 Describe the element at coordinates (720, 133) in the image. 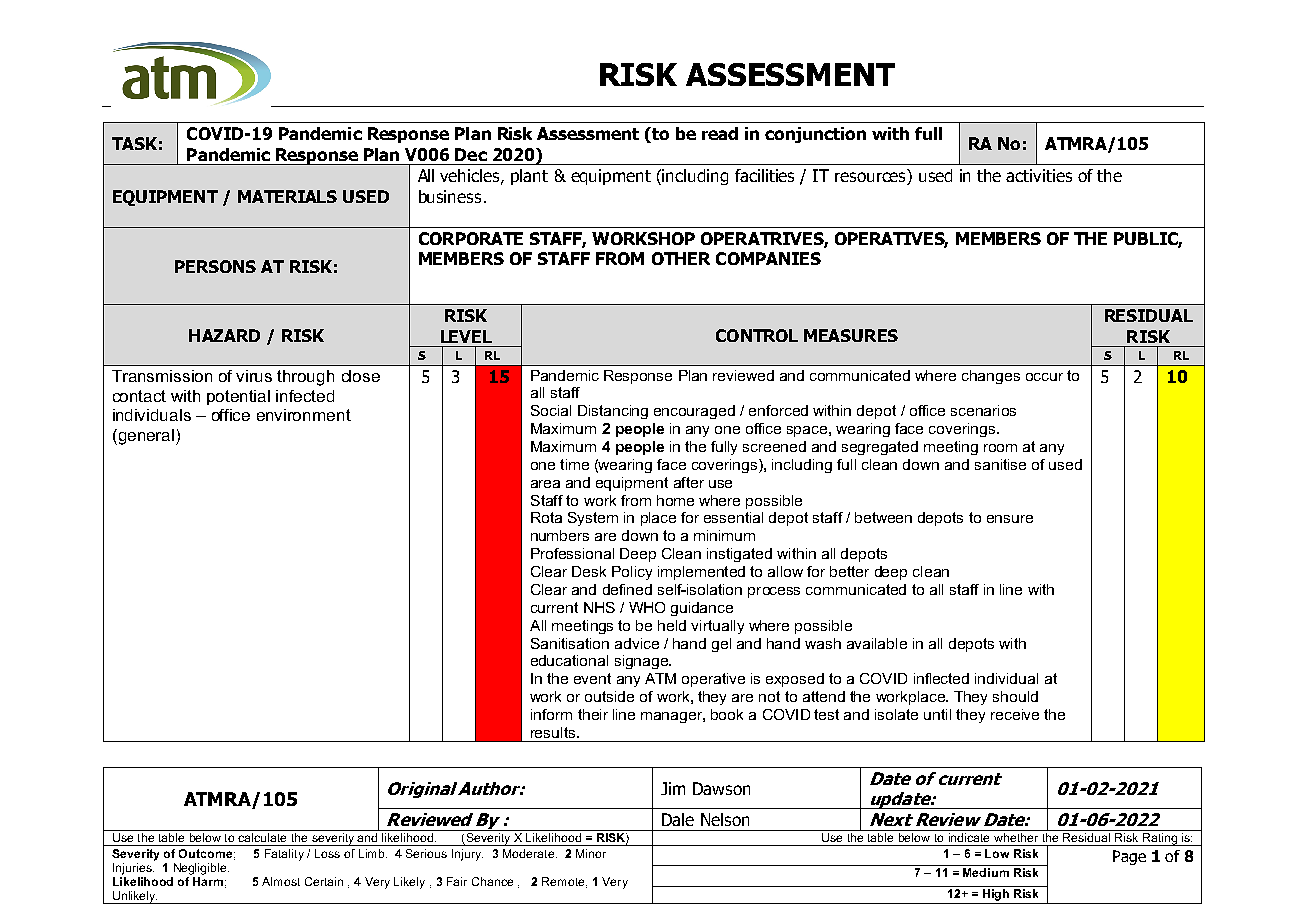

I see `read` at that location.
